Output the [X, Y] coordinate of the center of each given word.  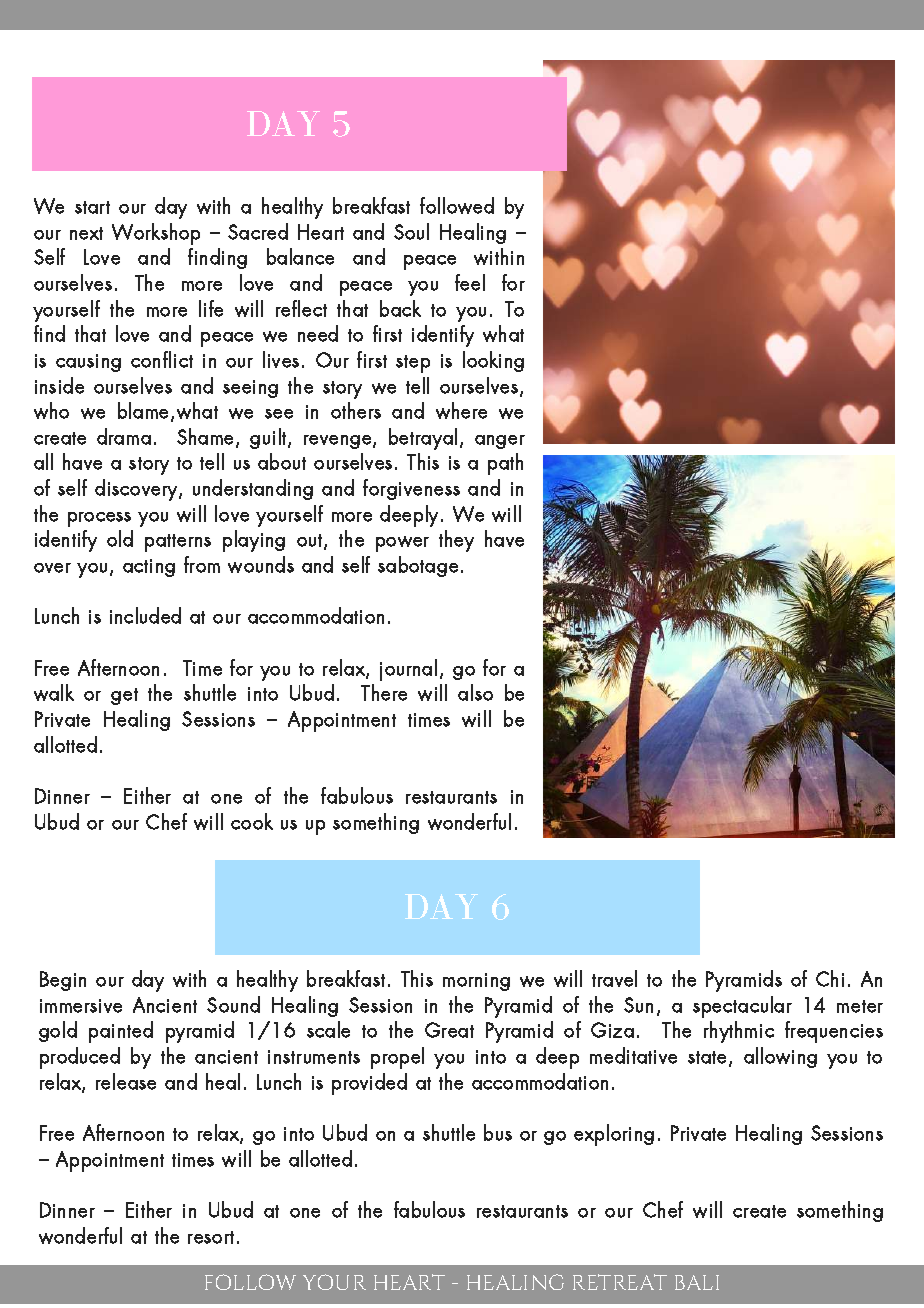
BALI [697, 1282]
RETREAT [620, 1282]
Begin [63, 981]
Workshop [156, 234]
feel [470, 282]
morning [476, 982]
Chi [830, 978]
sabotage [418, 566]
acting [149, 568]
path [505, 464]
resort [211, 1237]
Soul [411, 231]
